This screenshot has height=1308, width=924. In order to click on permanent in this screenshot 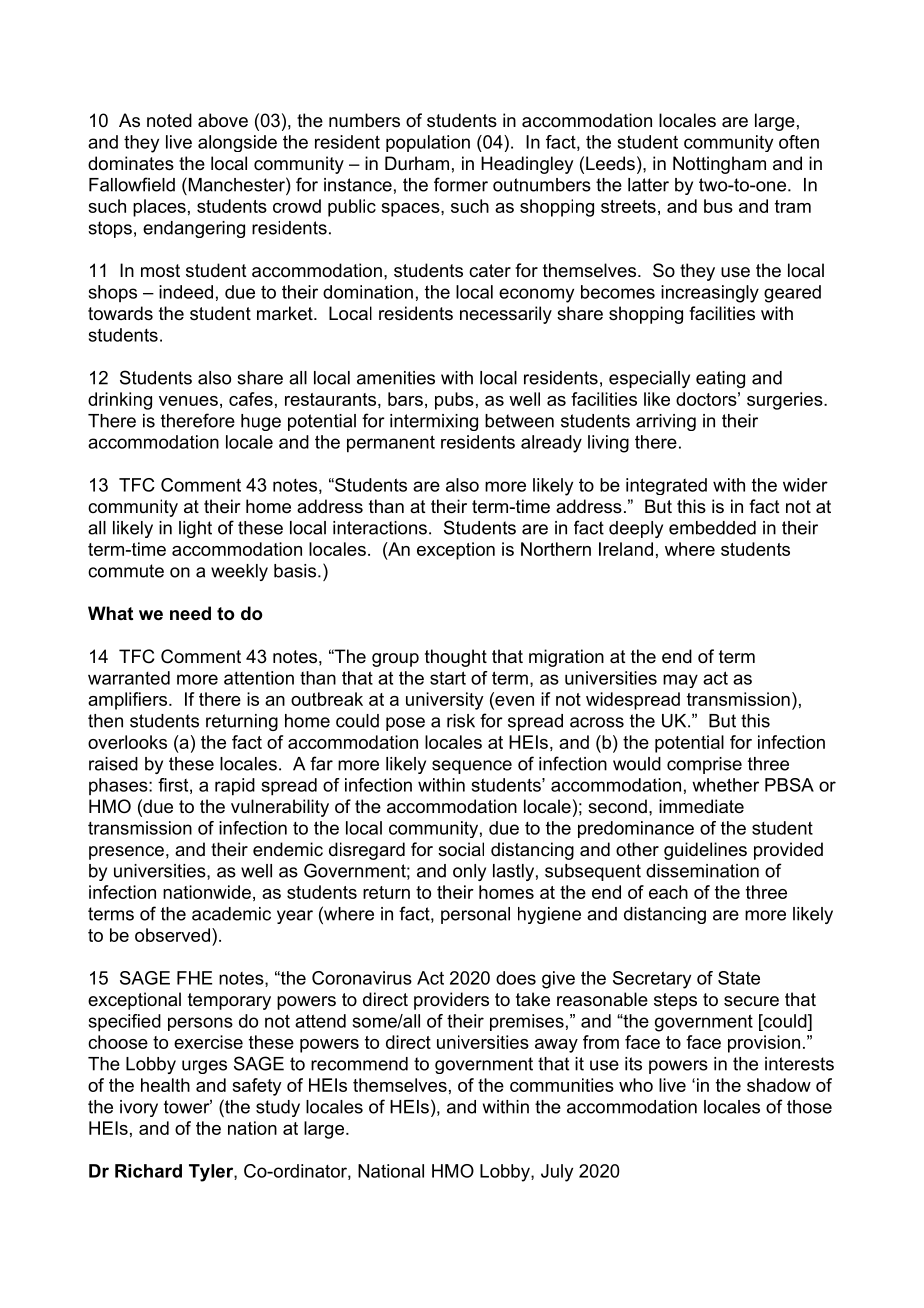, I will do `click(391, 444)`.
